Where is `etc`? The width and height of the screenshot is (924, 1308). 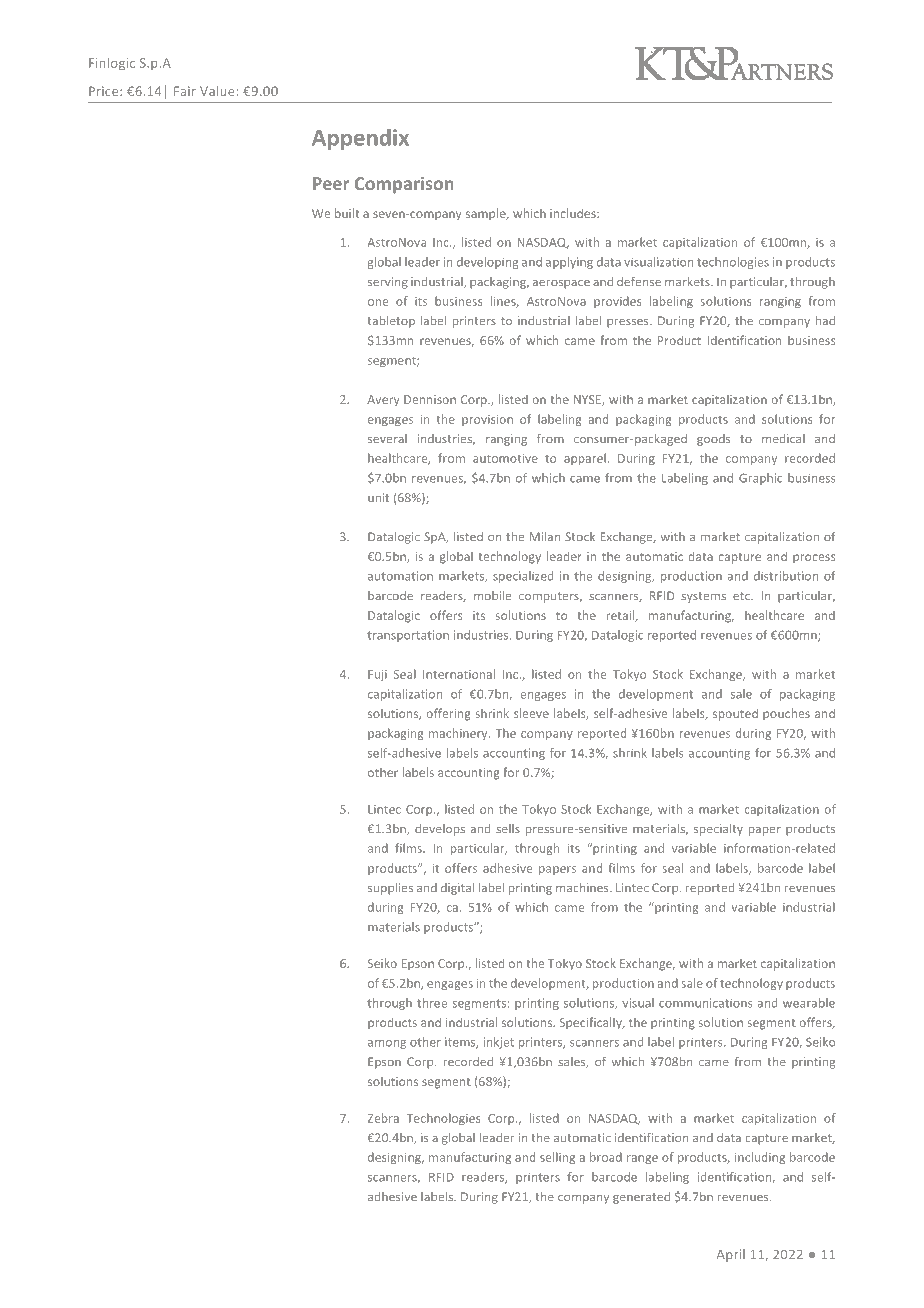 etc is located at coordinates (743, 596).
